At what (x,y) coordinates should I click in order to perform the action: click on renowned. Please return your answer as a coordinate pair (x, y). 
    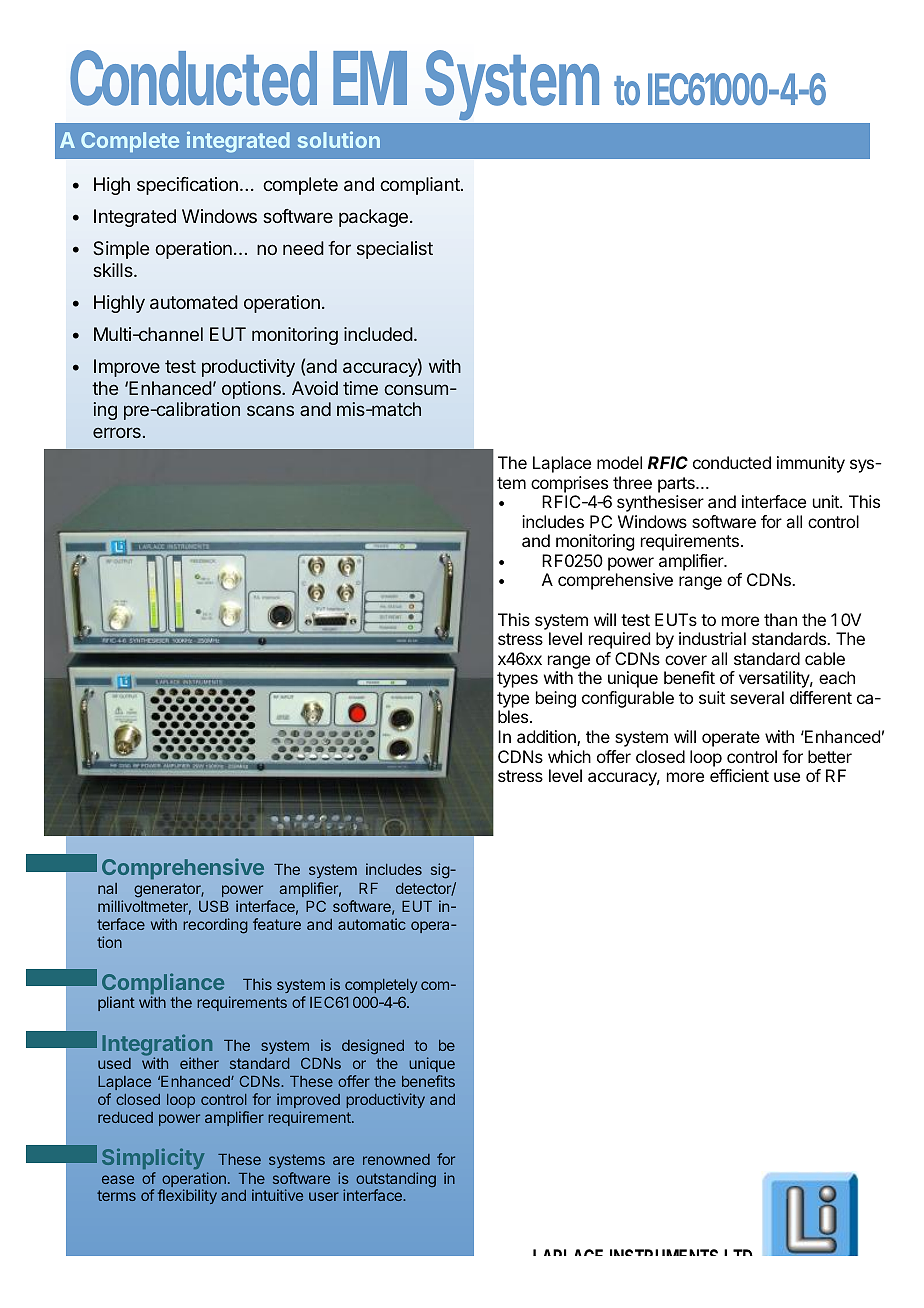
    Looking at the image, I should click on (396, 1159).
